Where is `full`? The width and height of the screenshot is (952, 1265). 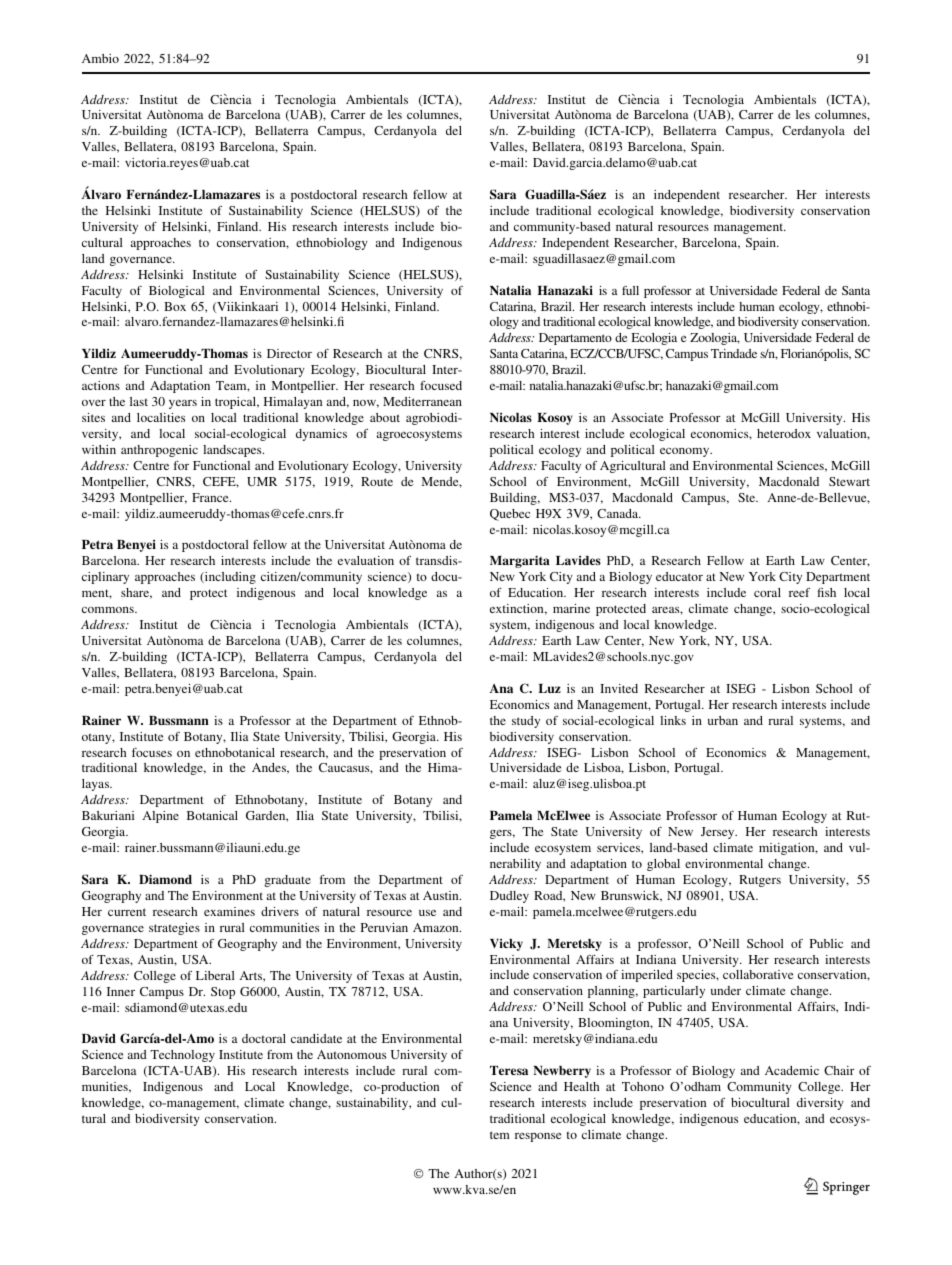 full is located at coordinates (630, 290).
